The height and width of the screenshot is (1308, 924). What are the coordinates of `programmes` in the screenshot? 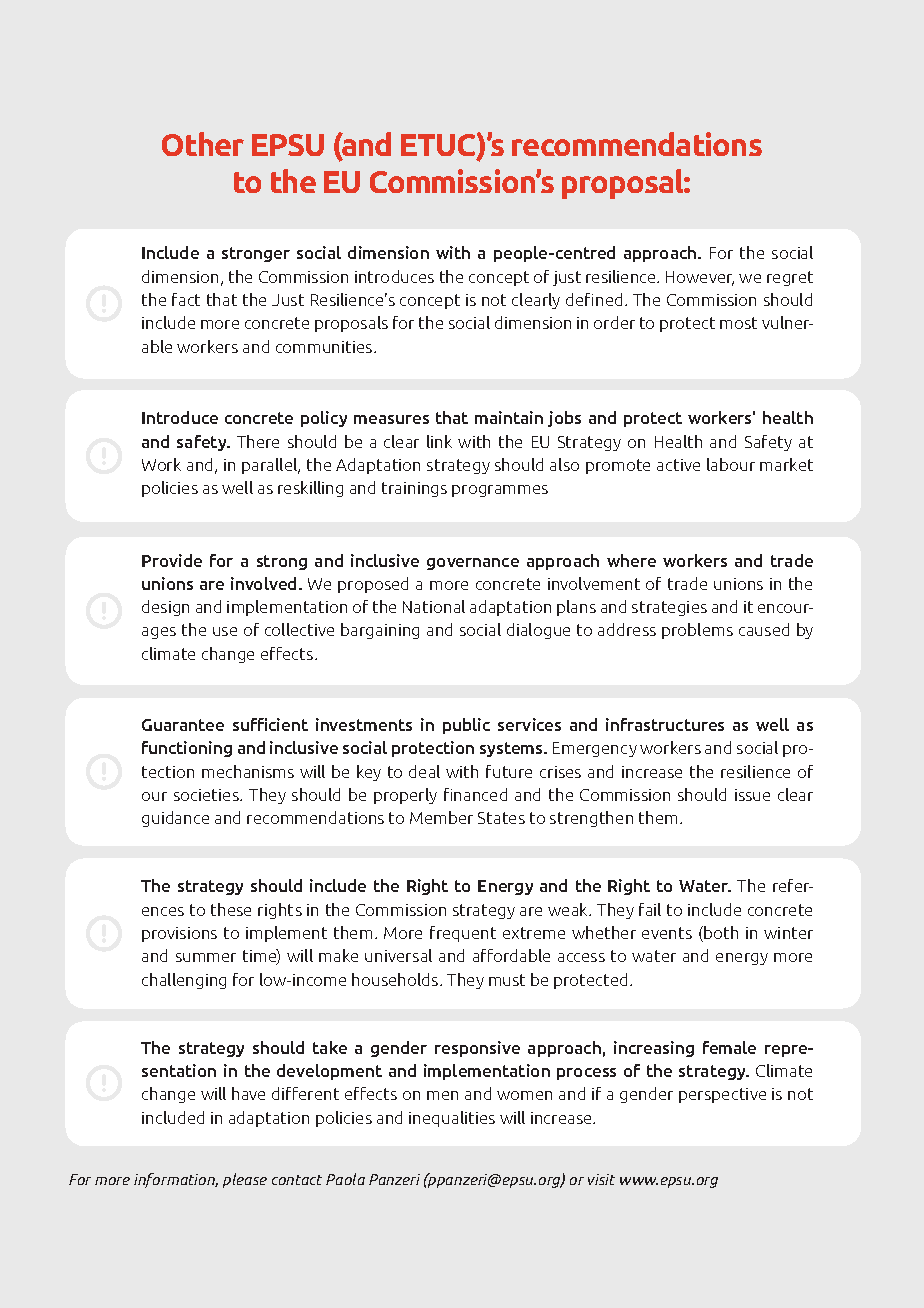 It's located at (500, 491).
